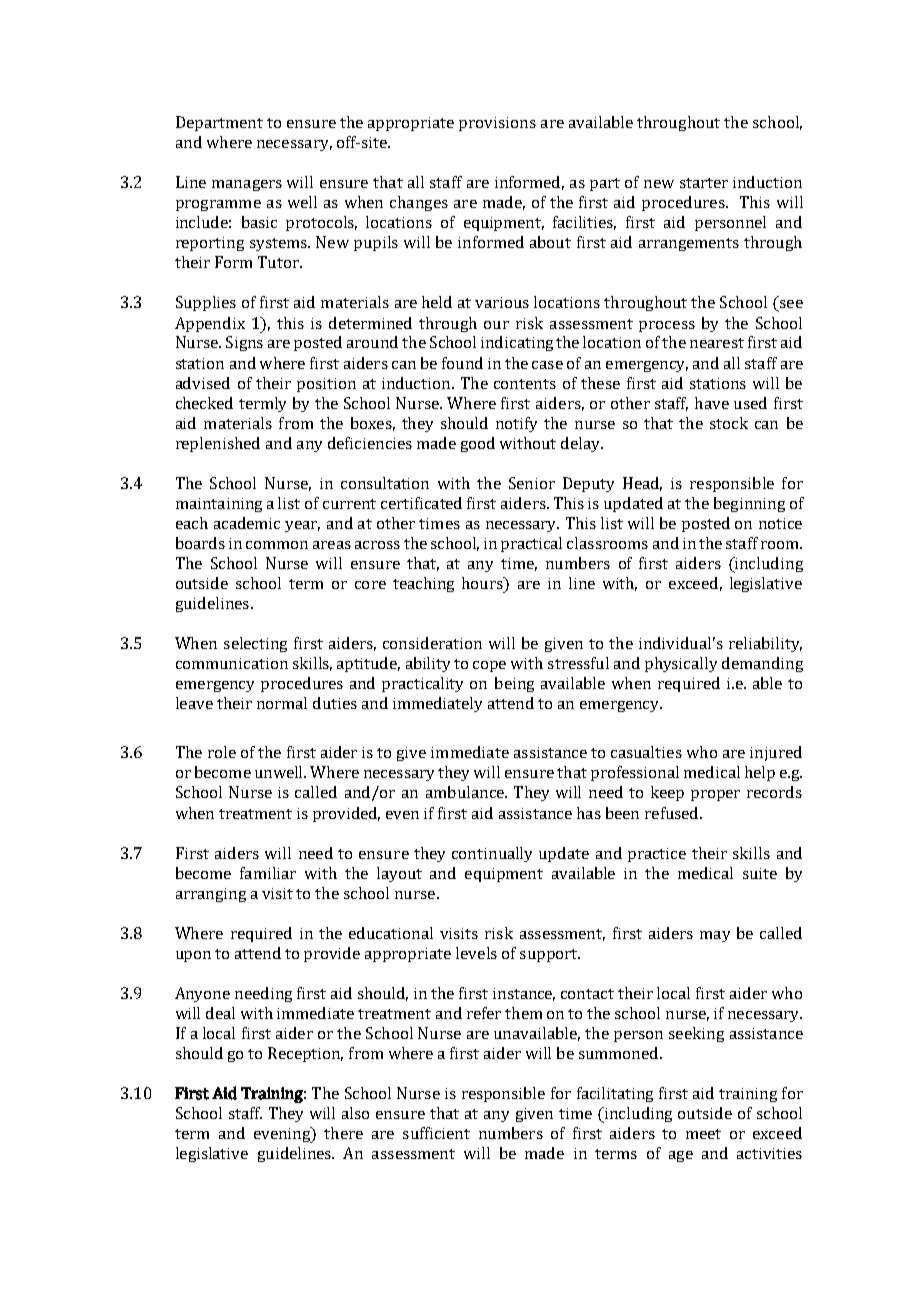 This image has height=1308, width=924. What do you see at coordinates (704, 183) in the image?
I see `starter` at bounding box center [704, 183].
